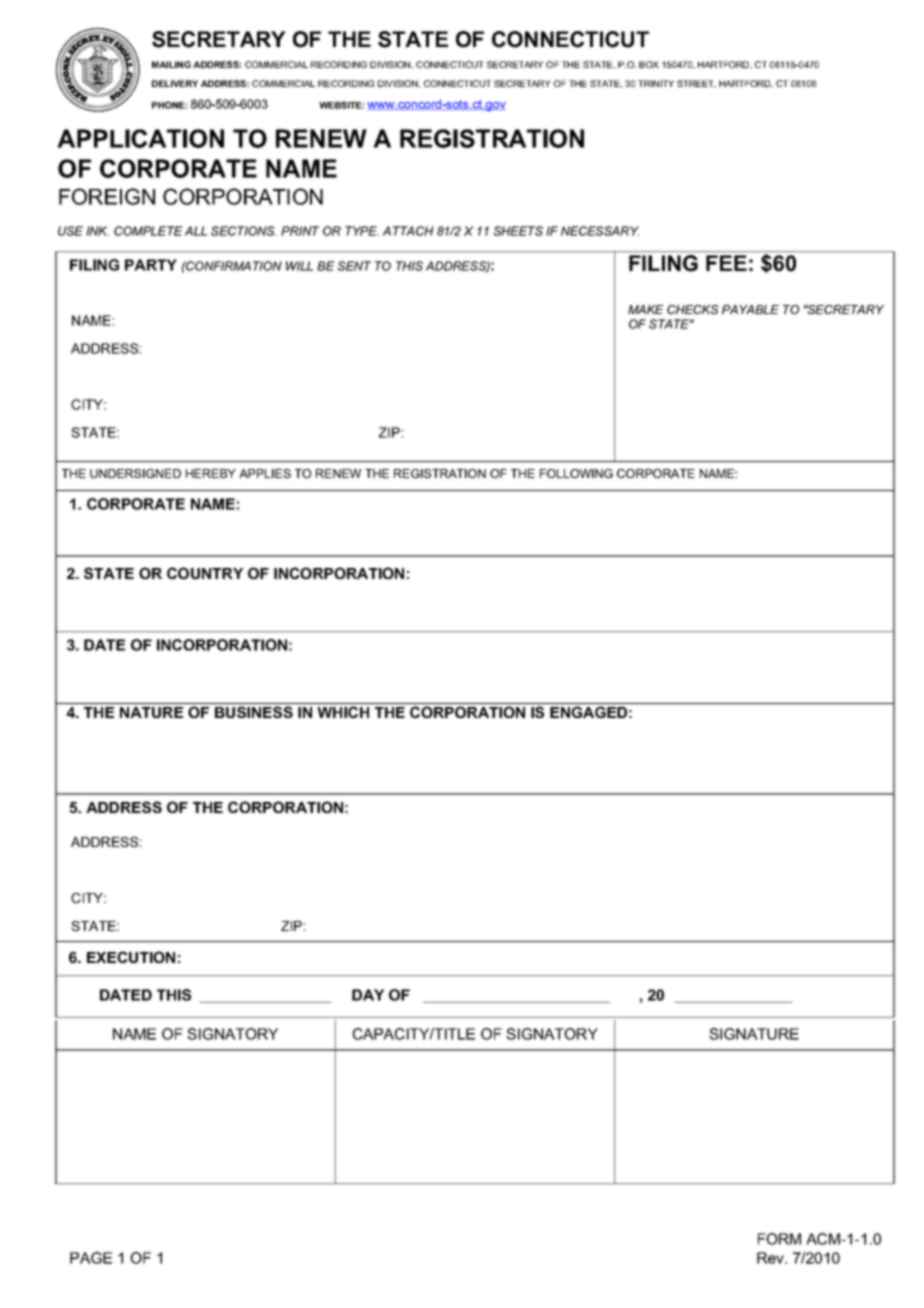 Image resolution: width=924 pixels, height=1308 pixels. I want to click on STREET, so click(696, 84).
